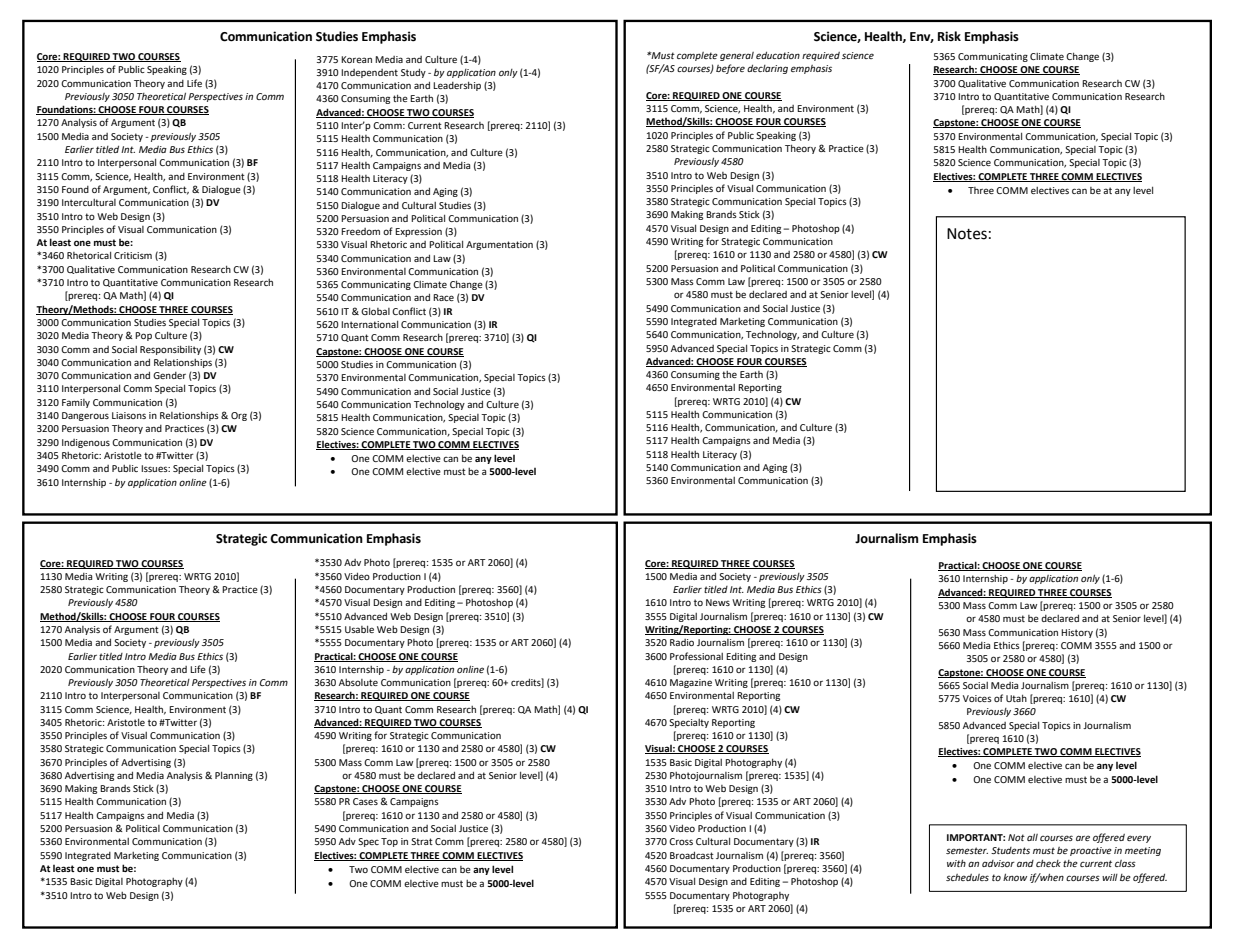  I want to click on Risk, so click(949, 36).
